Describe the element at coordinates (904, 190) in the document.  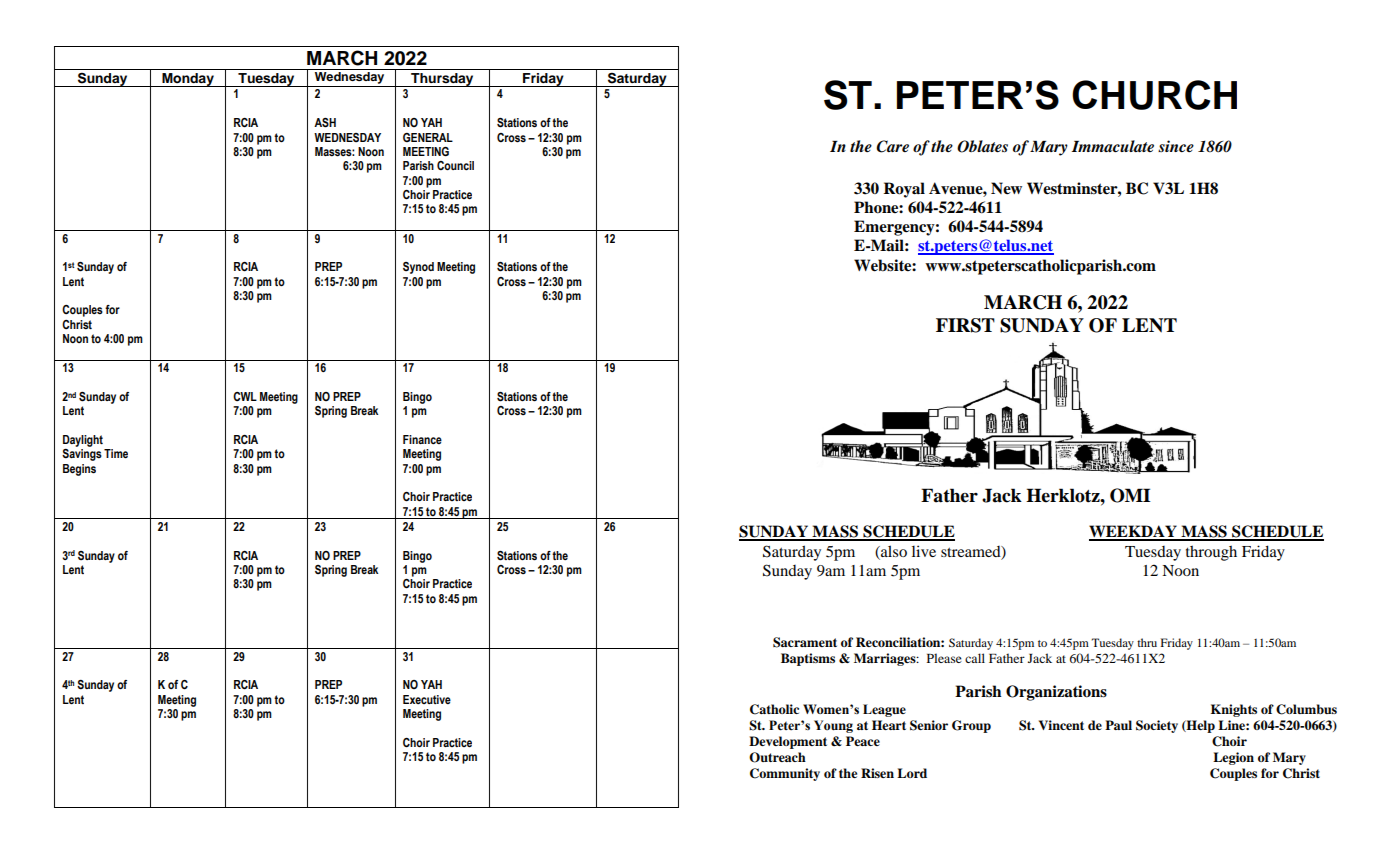
I see `Royal` at that location.
